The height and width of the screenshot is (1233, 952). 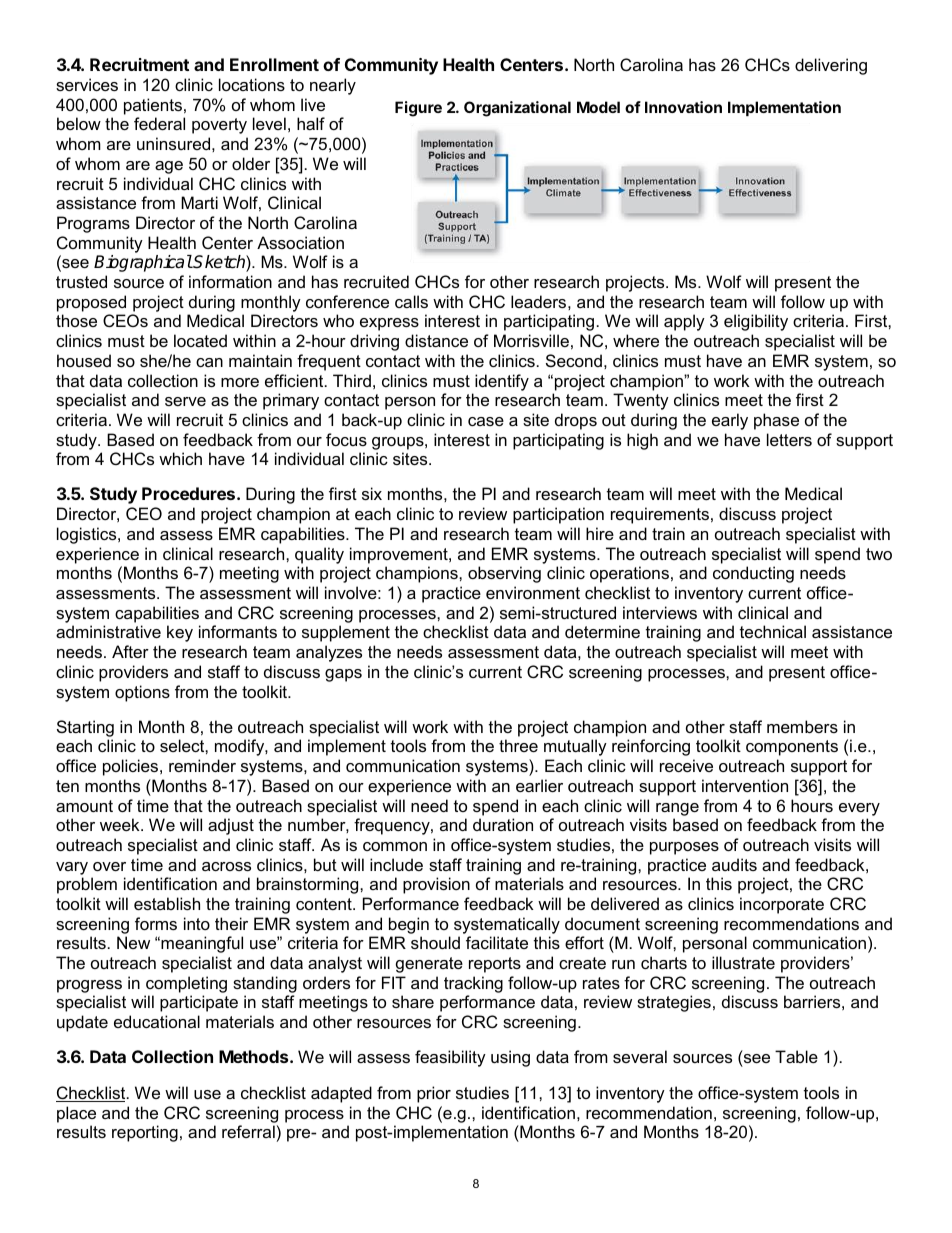 I want to click on conducting, so click(x=753, y=574).
